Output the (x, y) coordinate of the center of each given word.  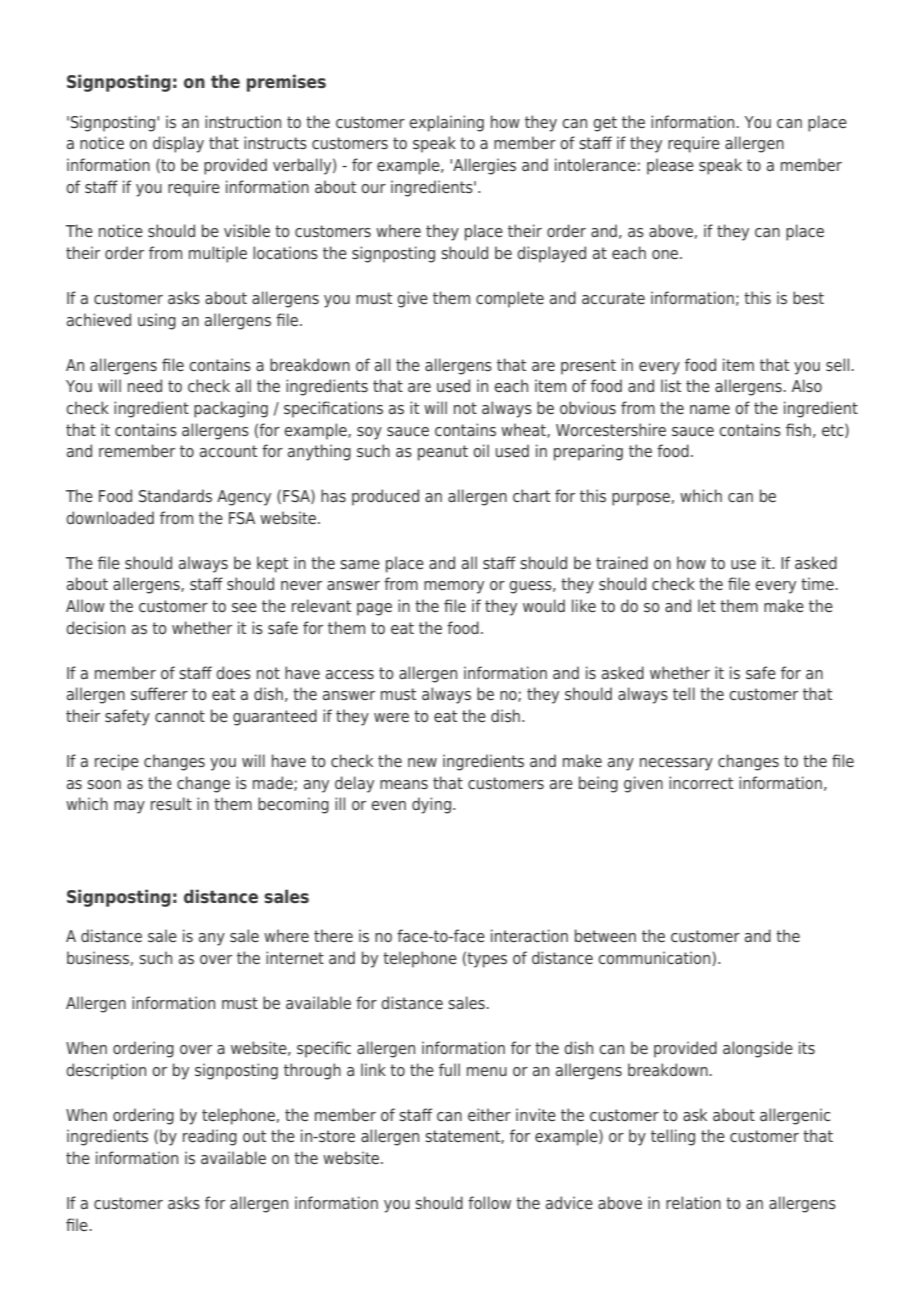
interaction (529, 935)
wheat (524, 430)
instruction (243, 121)
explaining (446, 123)
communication (655, 958)
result (171, 803)
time (817, 583)
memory (454, 587)
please (670, 166)
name (710, 409)
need (145, 385)
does (233, 672)
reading (210, 1137)
